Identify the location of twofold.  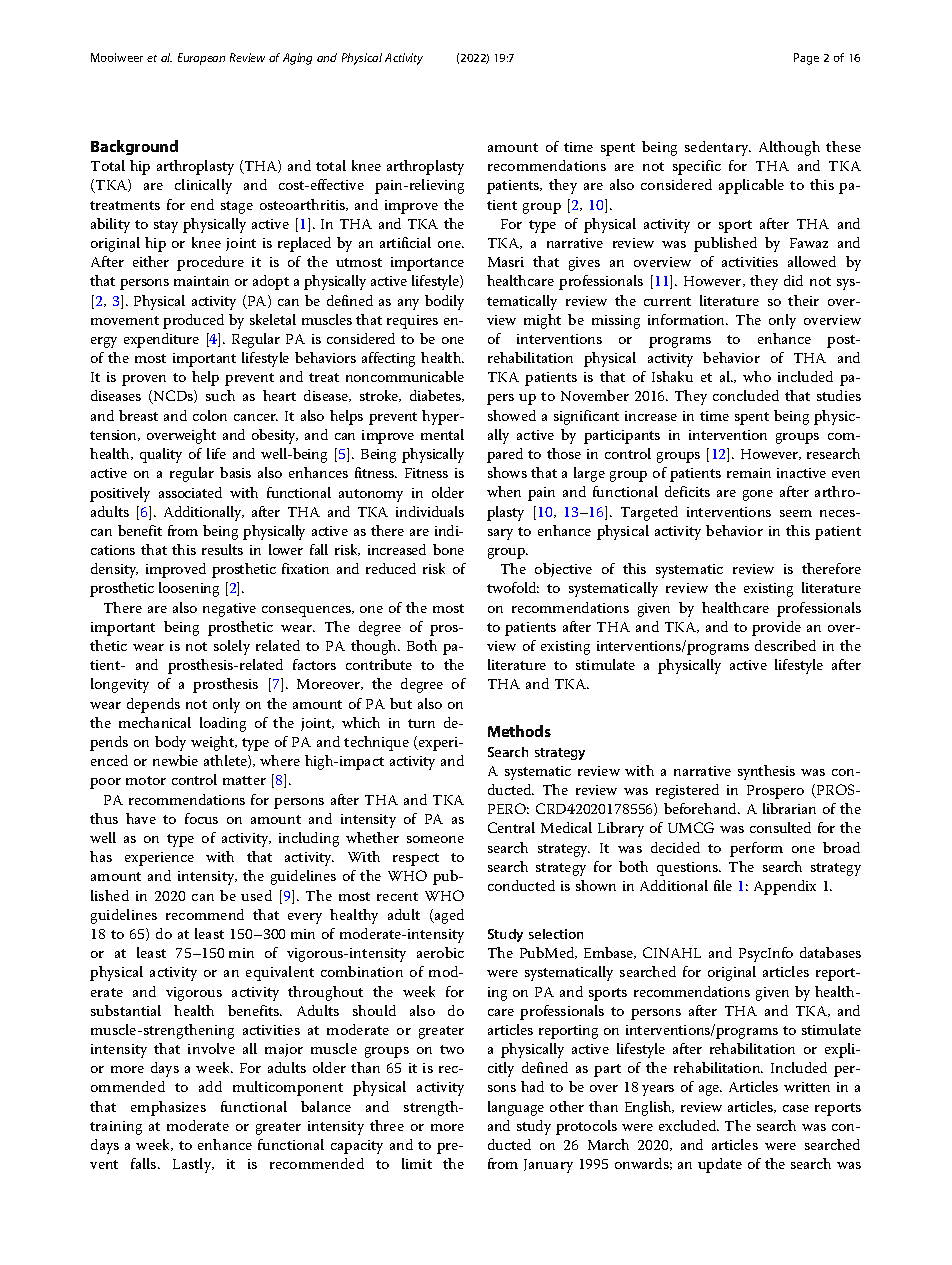
(513, 587).
